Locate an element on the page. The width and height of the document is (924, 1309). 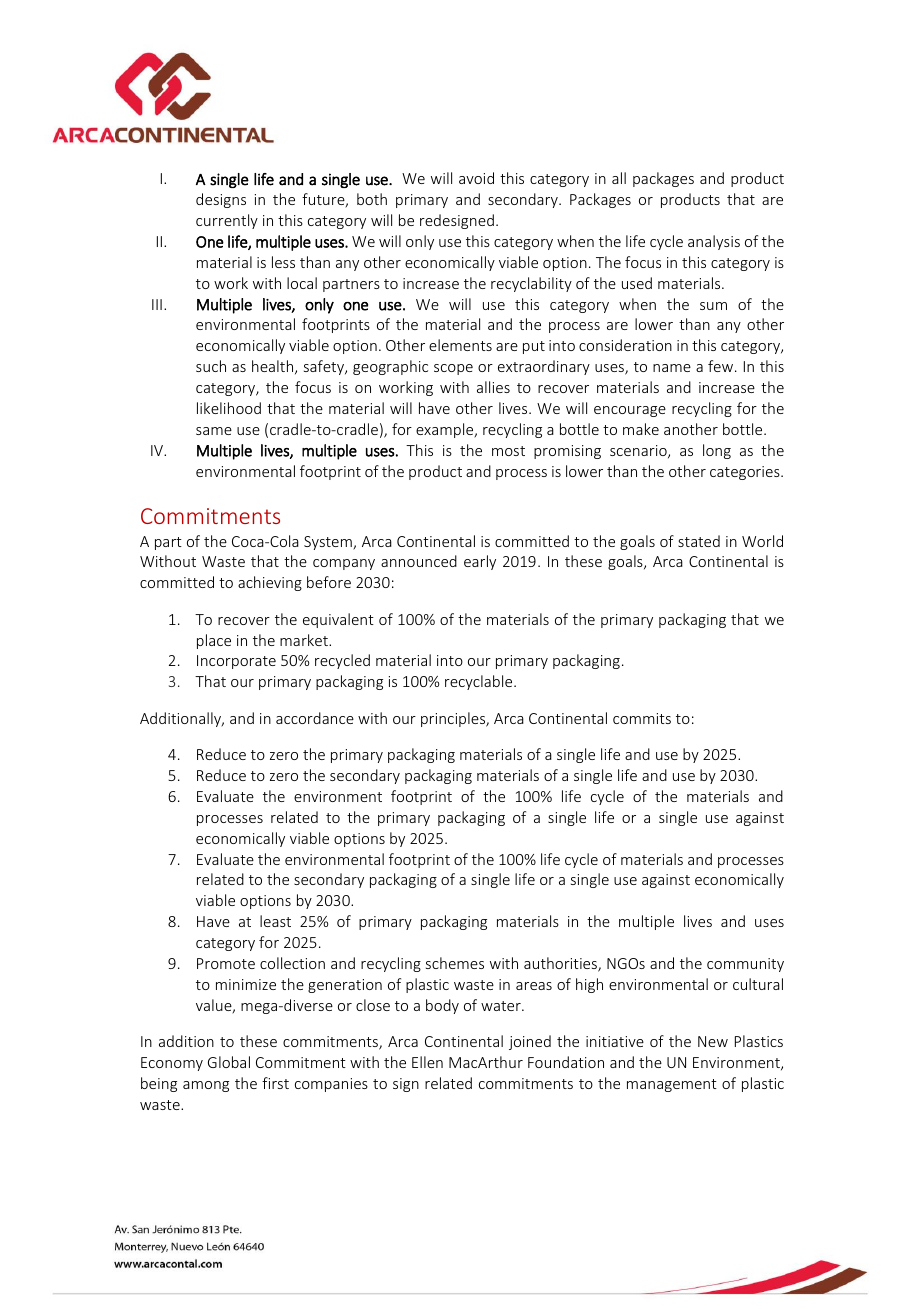
commits is located at coordinates (642, 718).
